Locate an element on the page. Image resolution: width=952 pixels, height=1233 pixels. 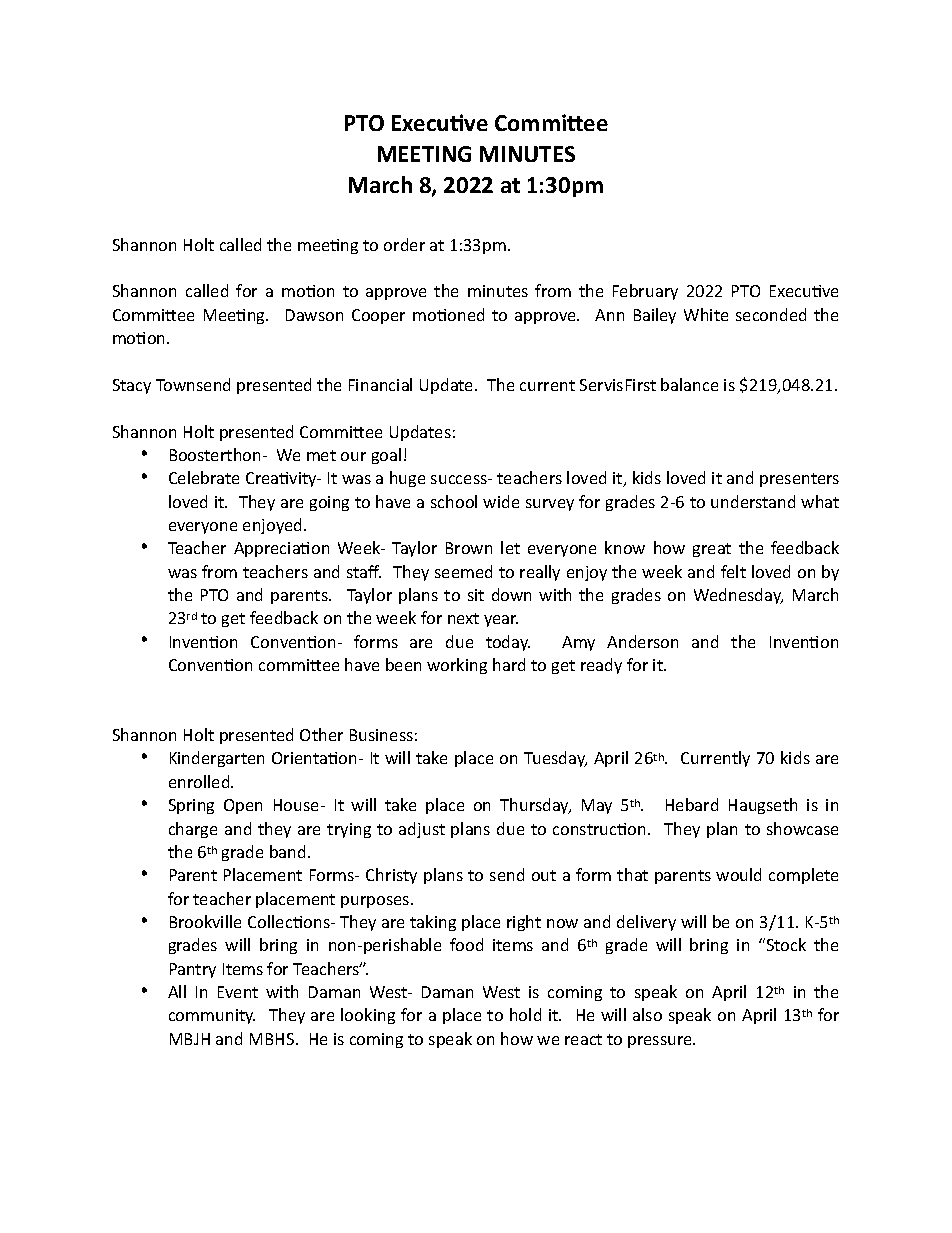
community is located at coordinates (212, 1016).
